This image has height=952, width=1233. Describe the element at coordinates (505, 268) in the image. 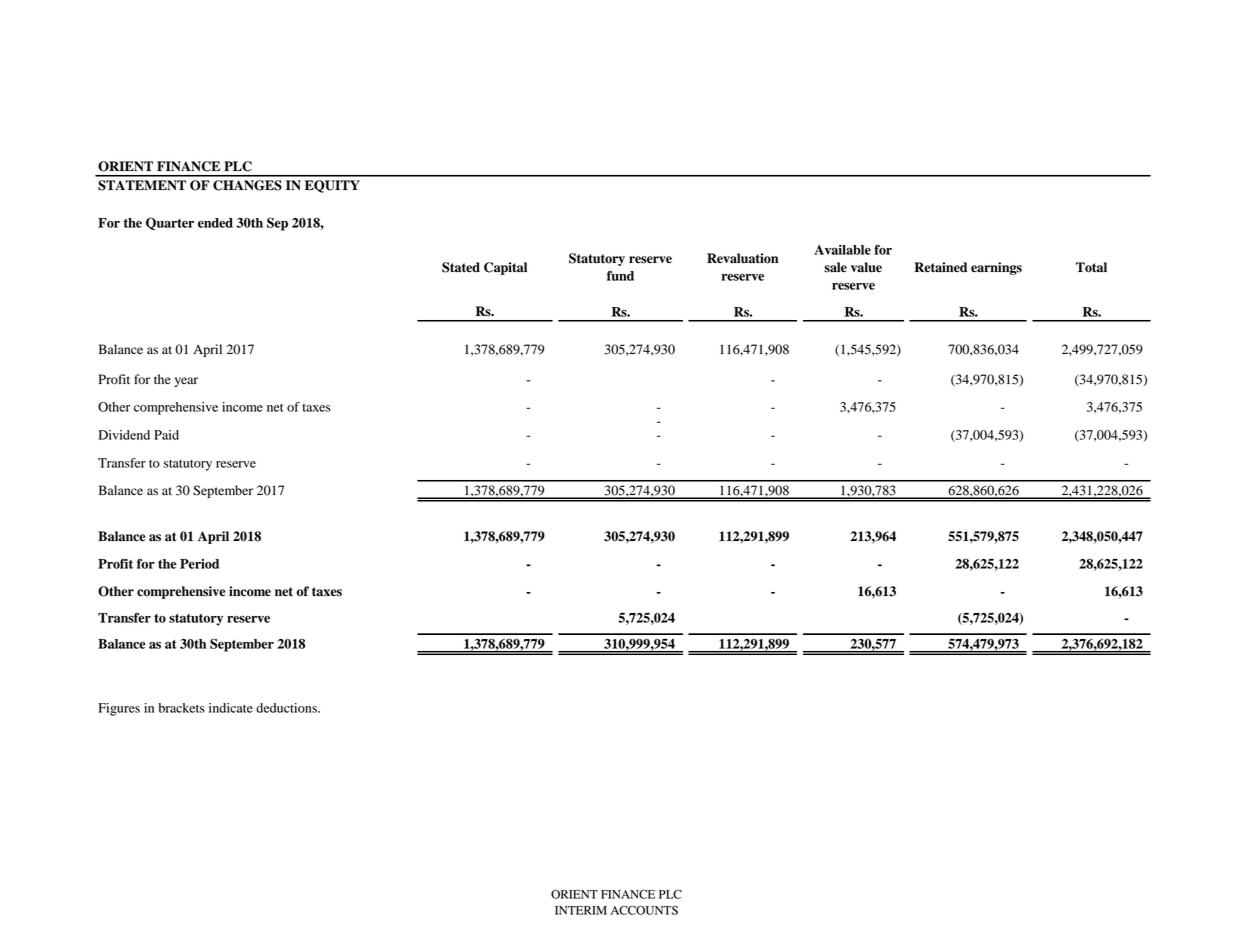

I see `Capital` at that location.
